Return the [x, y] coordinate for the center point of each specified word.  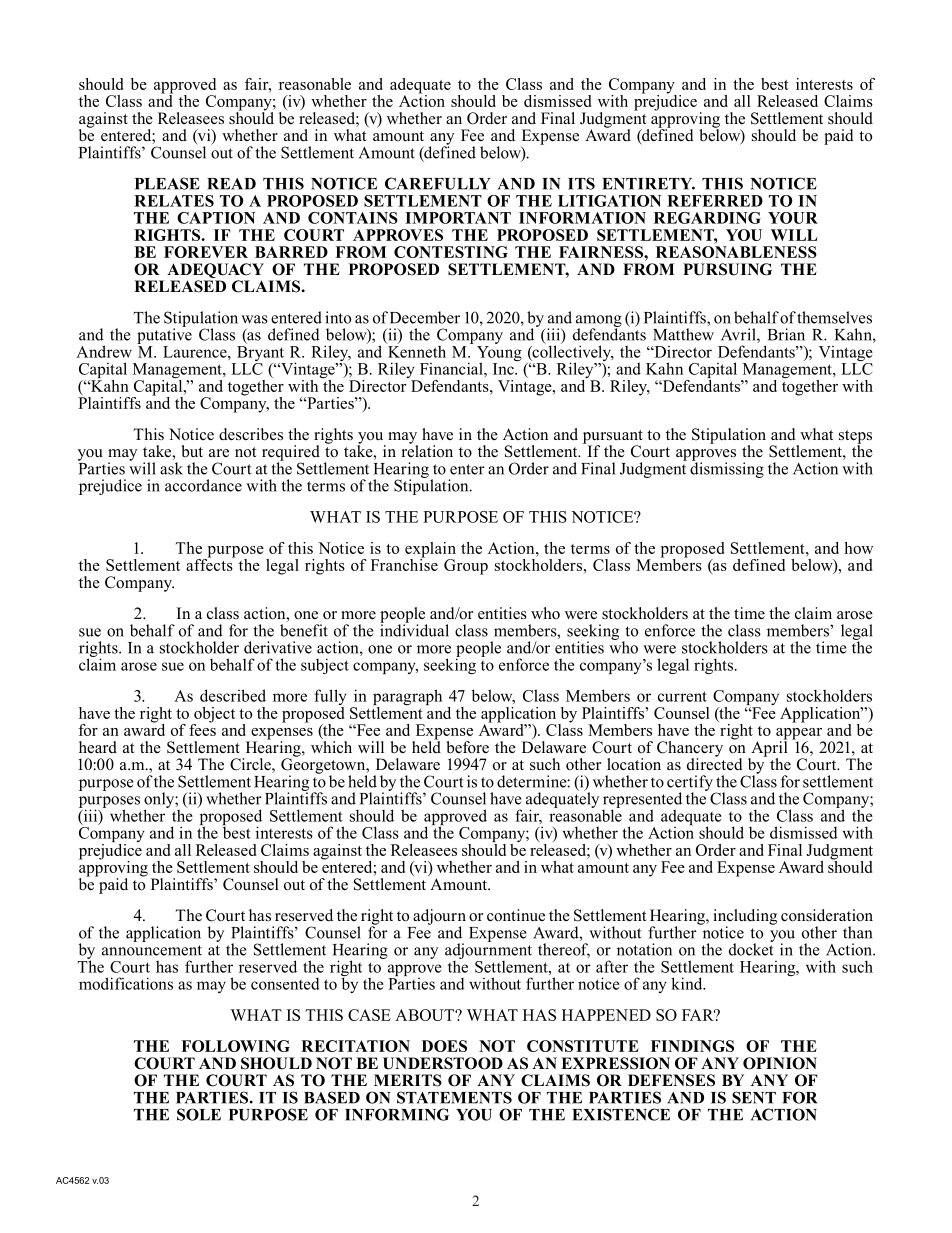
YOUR [793, 218]
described [233, 695]
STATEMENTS [454, 1097]
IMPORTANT [458, 218]
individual [414, 629]
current [682, 696]
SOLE [199, 1114]
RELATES [174, 201]
